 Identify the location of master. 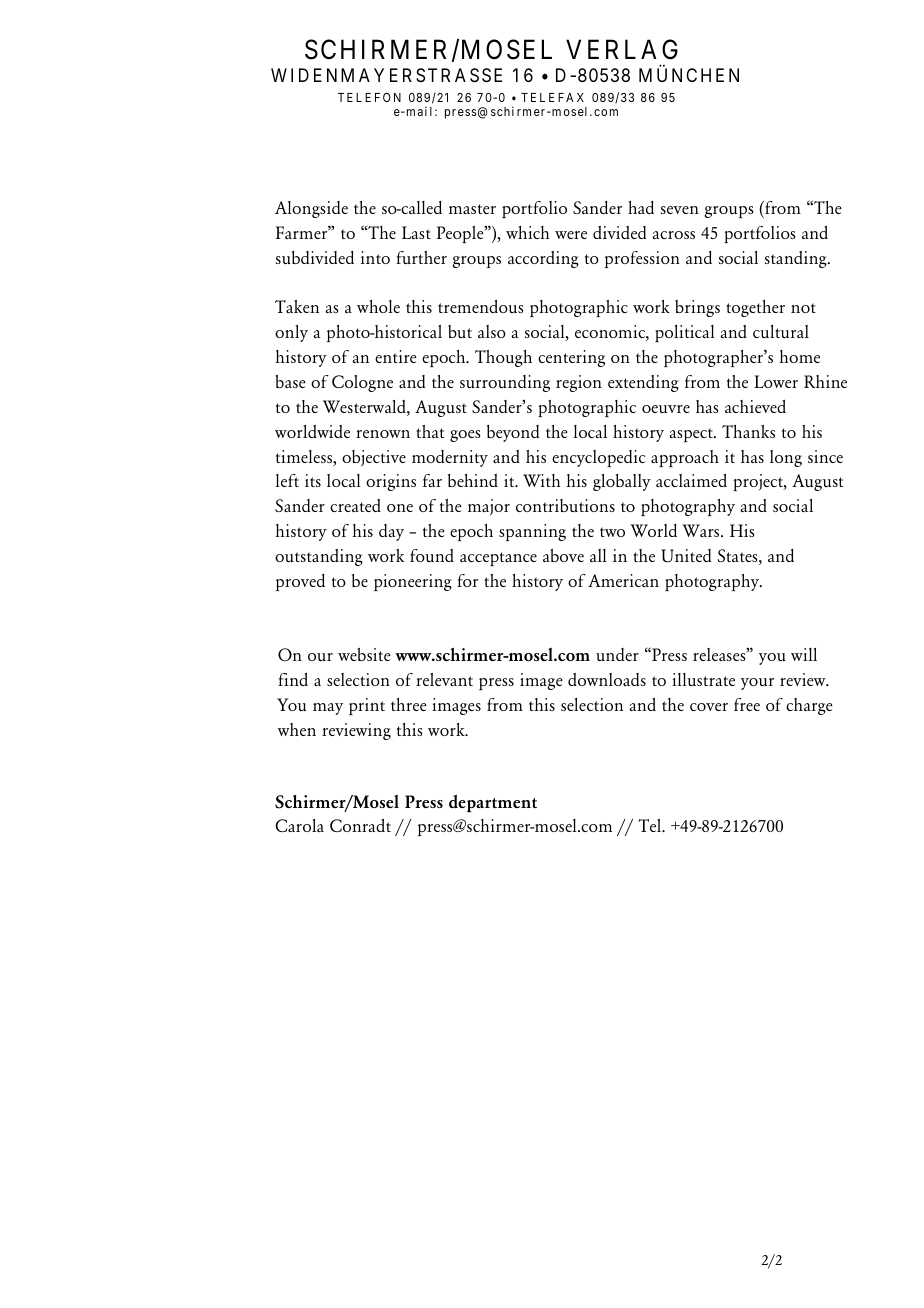
(472, 209).
